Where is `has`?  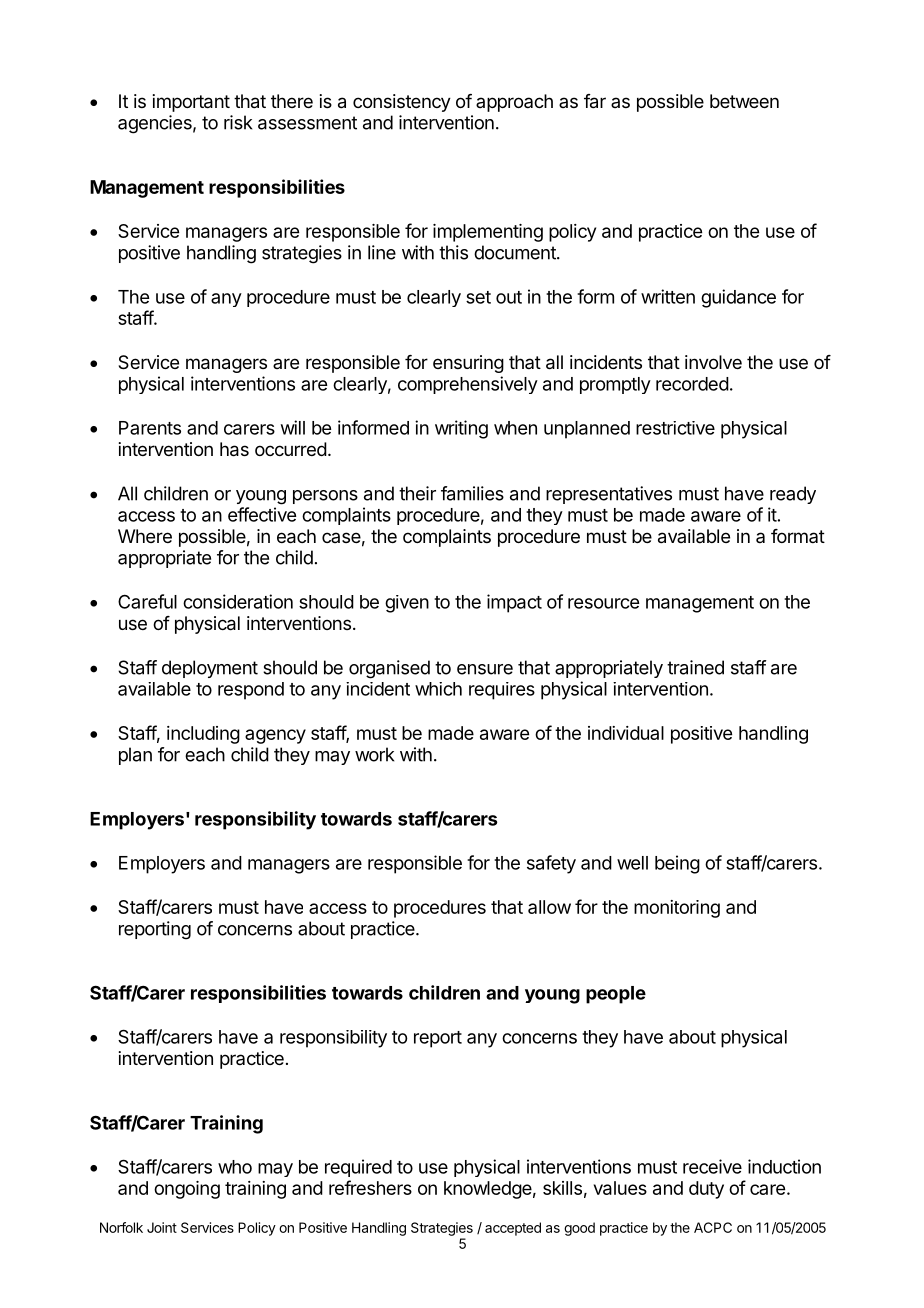
has is located at coordinates (234, 449).
